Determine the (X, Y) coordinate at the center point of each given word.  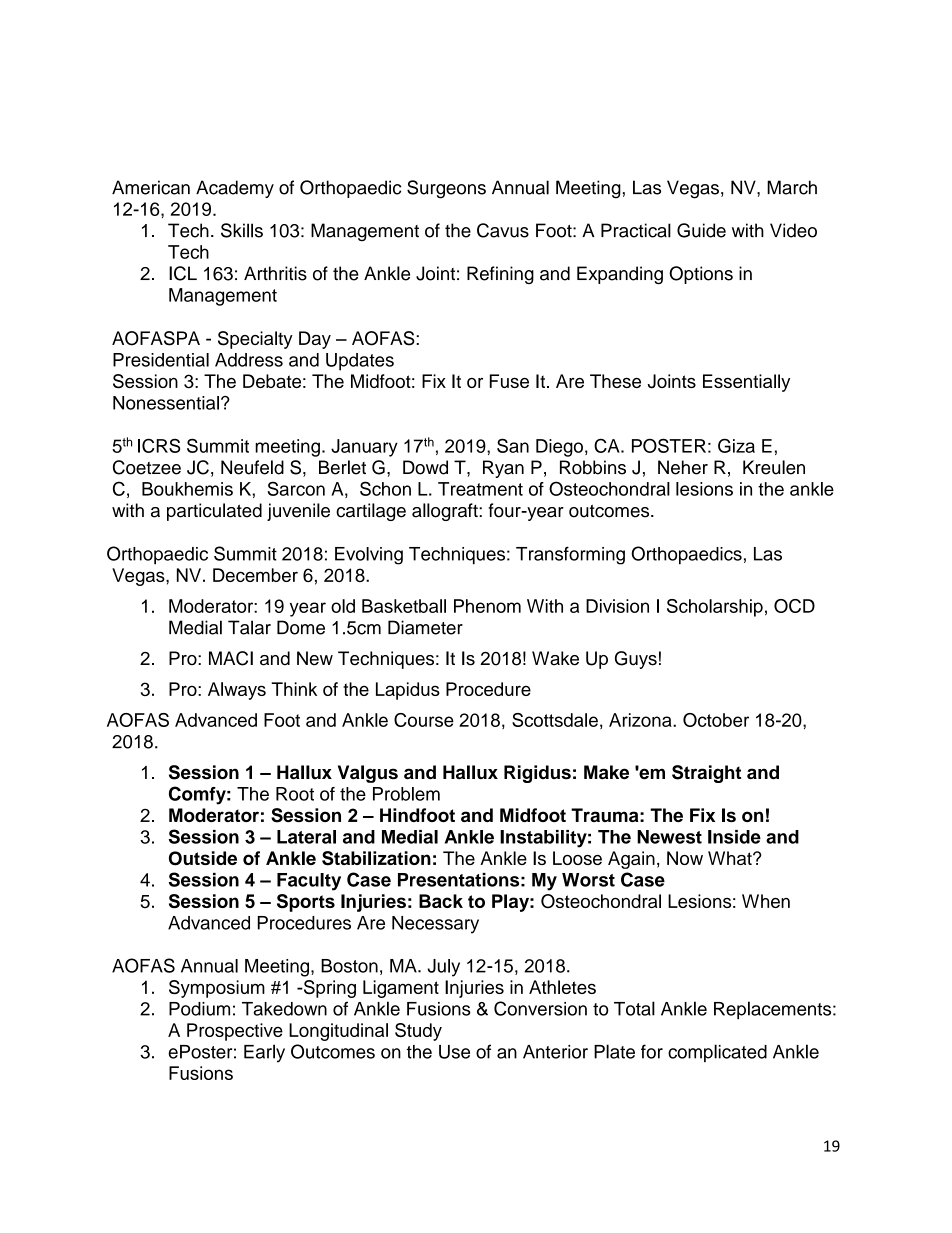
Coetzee (147, 467)
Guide (701, 230)
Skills (242, 230)
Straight (706, 774)
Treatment (480, 489)
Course (424, 720)
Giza (736, 445)
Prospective (235, 1032)
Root (295, 794)
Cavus (503, 230)
